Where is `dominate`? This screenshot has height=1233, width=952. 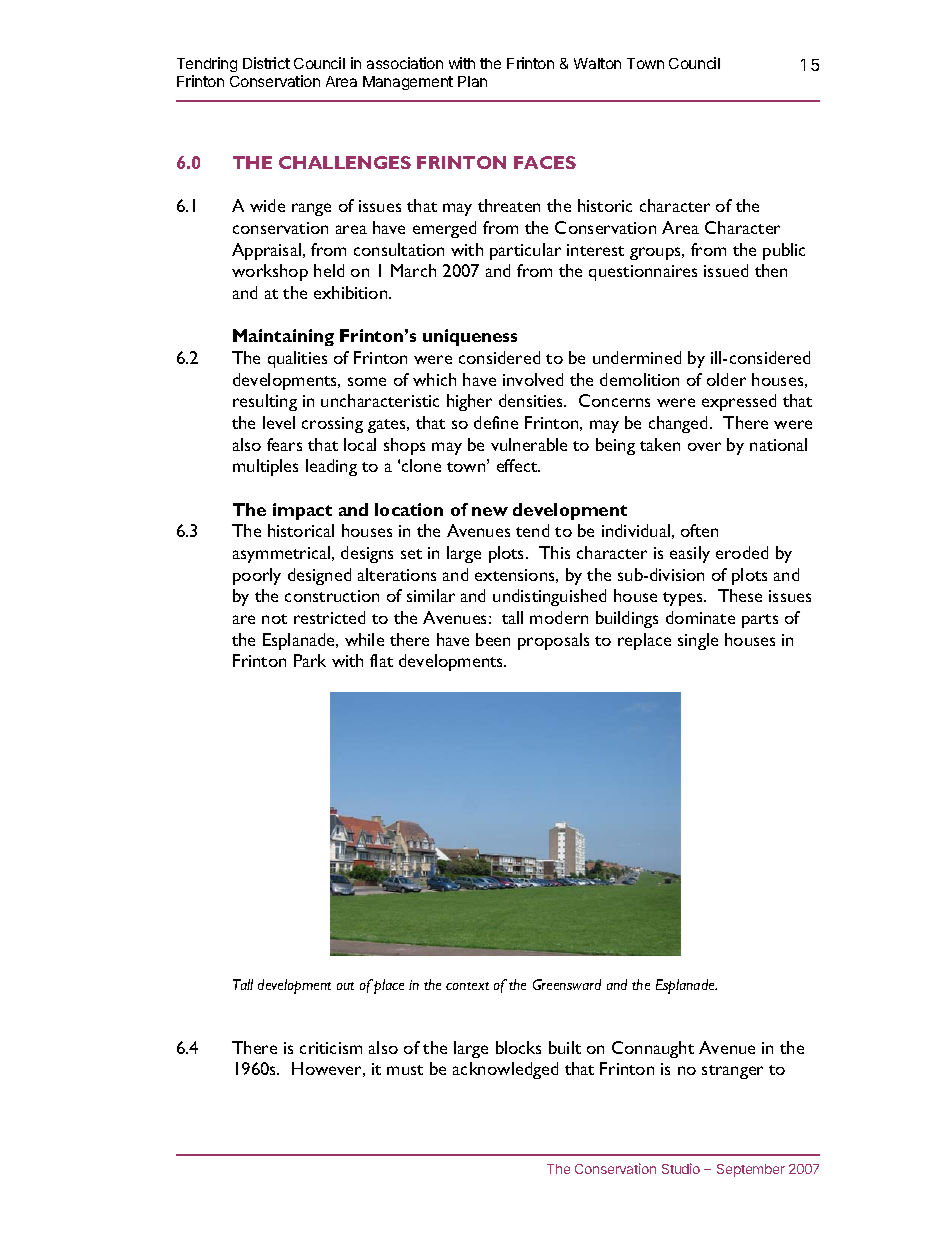
dominate is located at coordinates (700, 617).
